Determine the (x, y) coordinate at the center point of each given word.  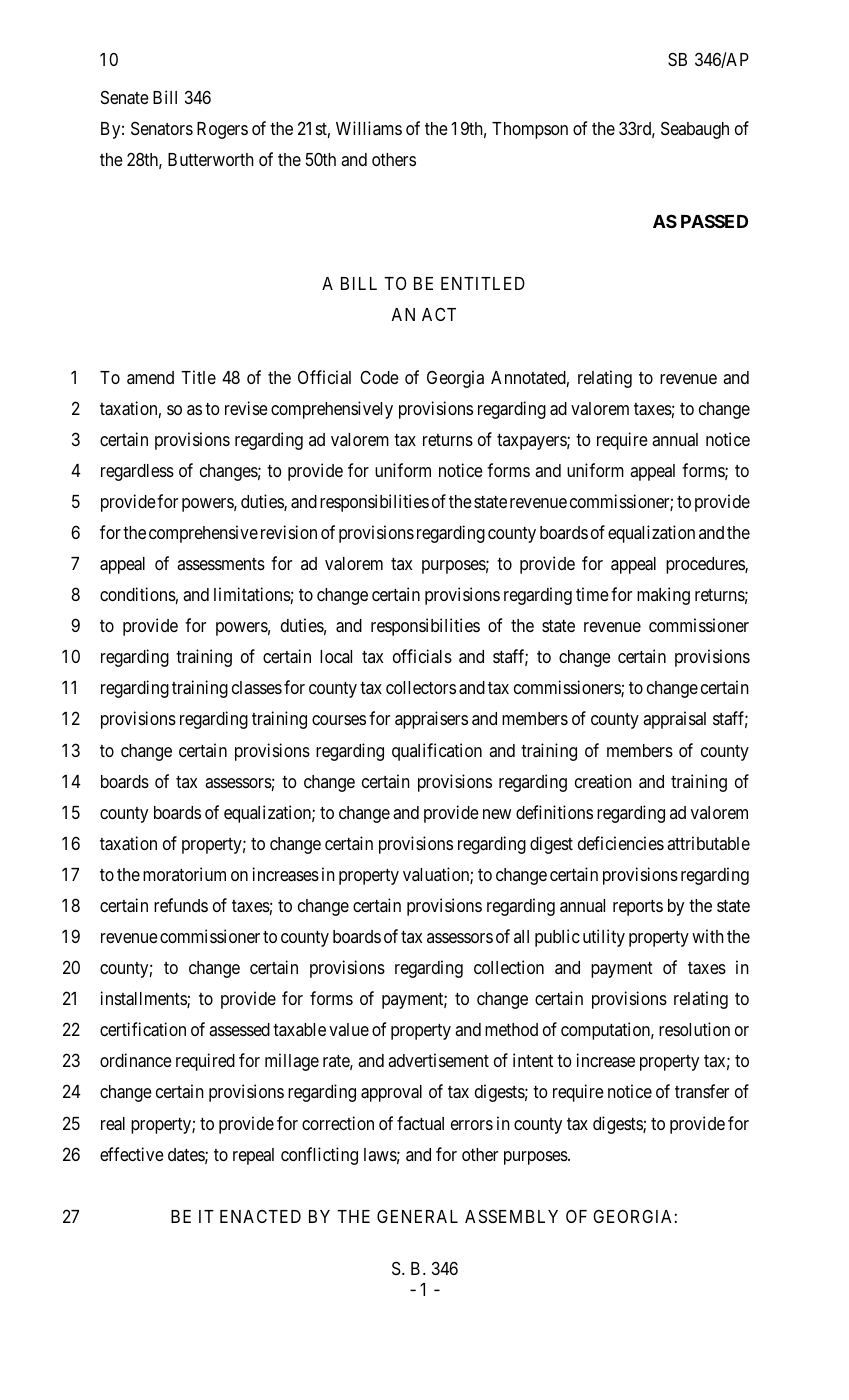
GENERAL (417, 1216)
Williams (369, 128)
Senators (162, 128)
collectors (421, 687)
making (663, 596)
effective (132, 1154)
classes (257, 687)
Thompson (530, 130)
